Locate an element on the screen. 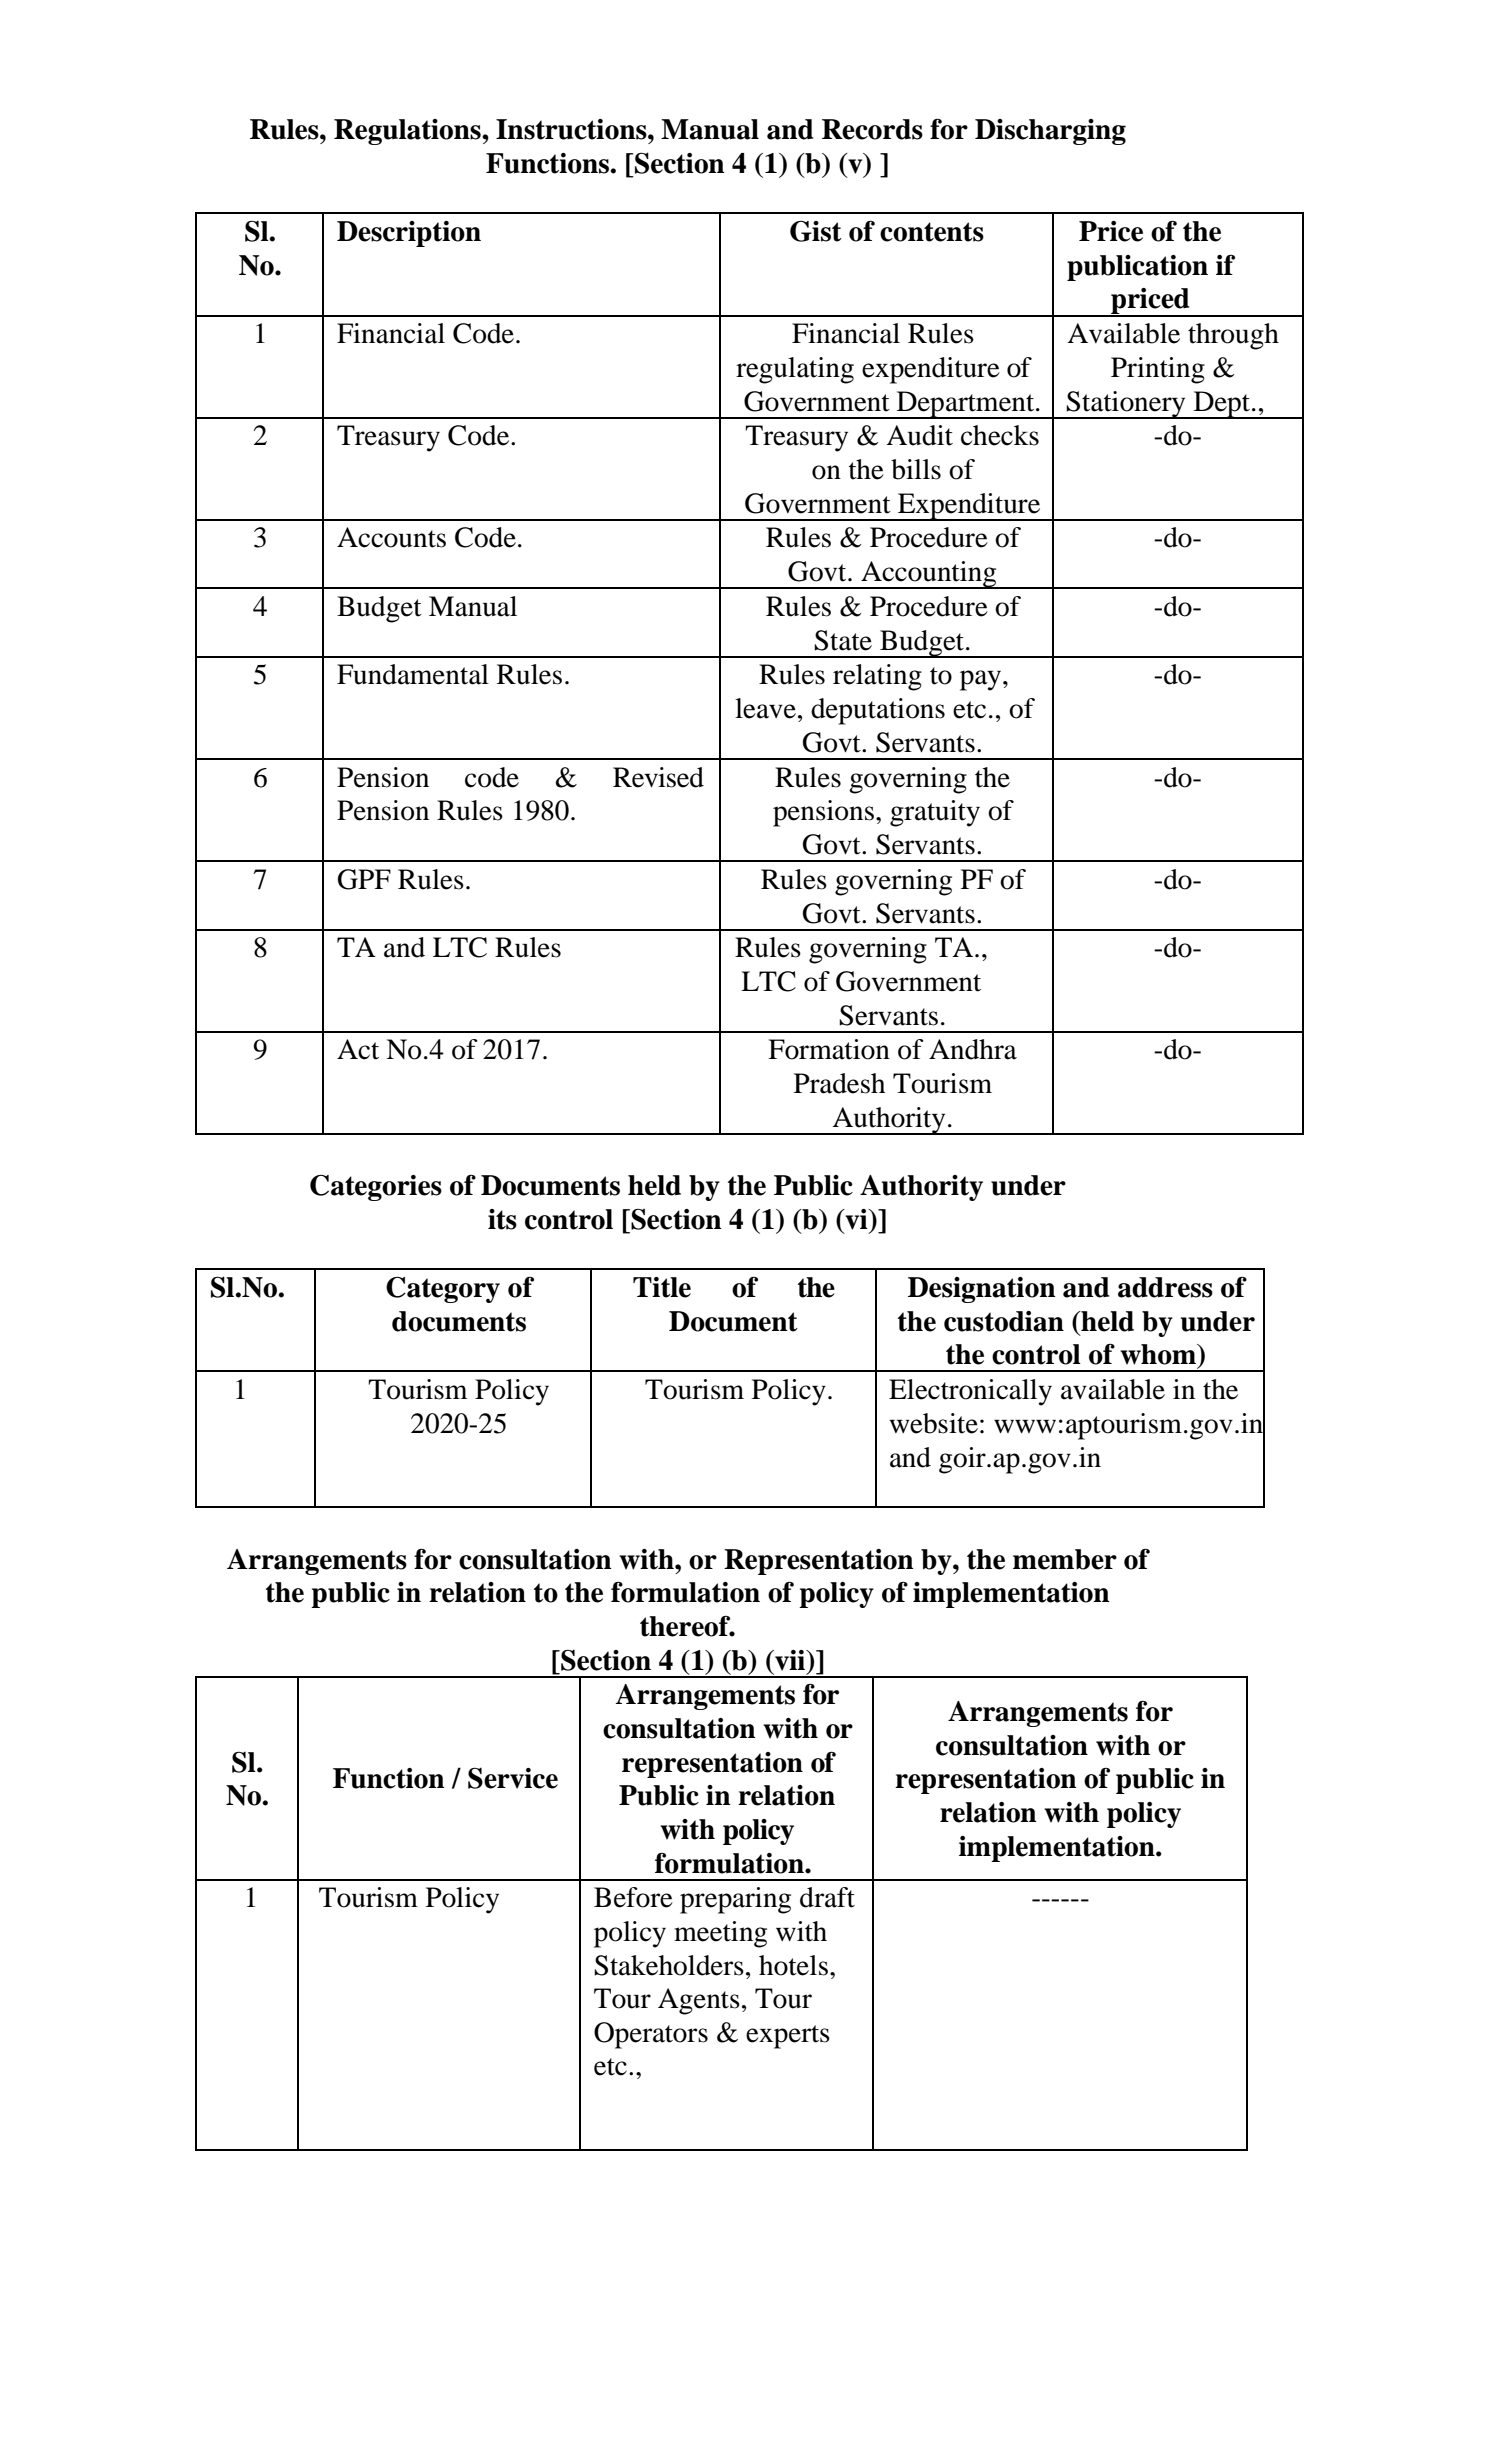  Before is located at coordinates (633, 1897).
